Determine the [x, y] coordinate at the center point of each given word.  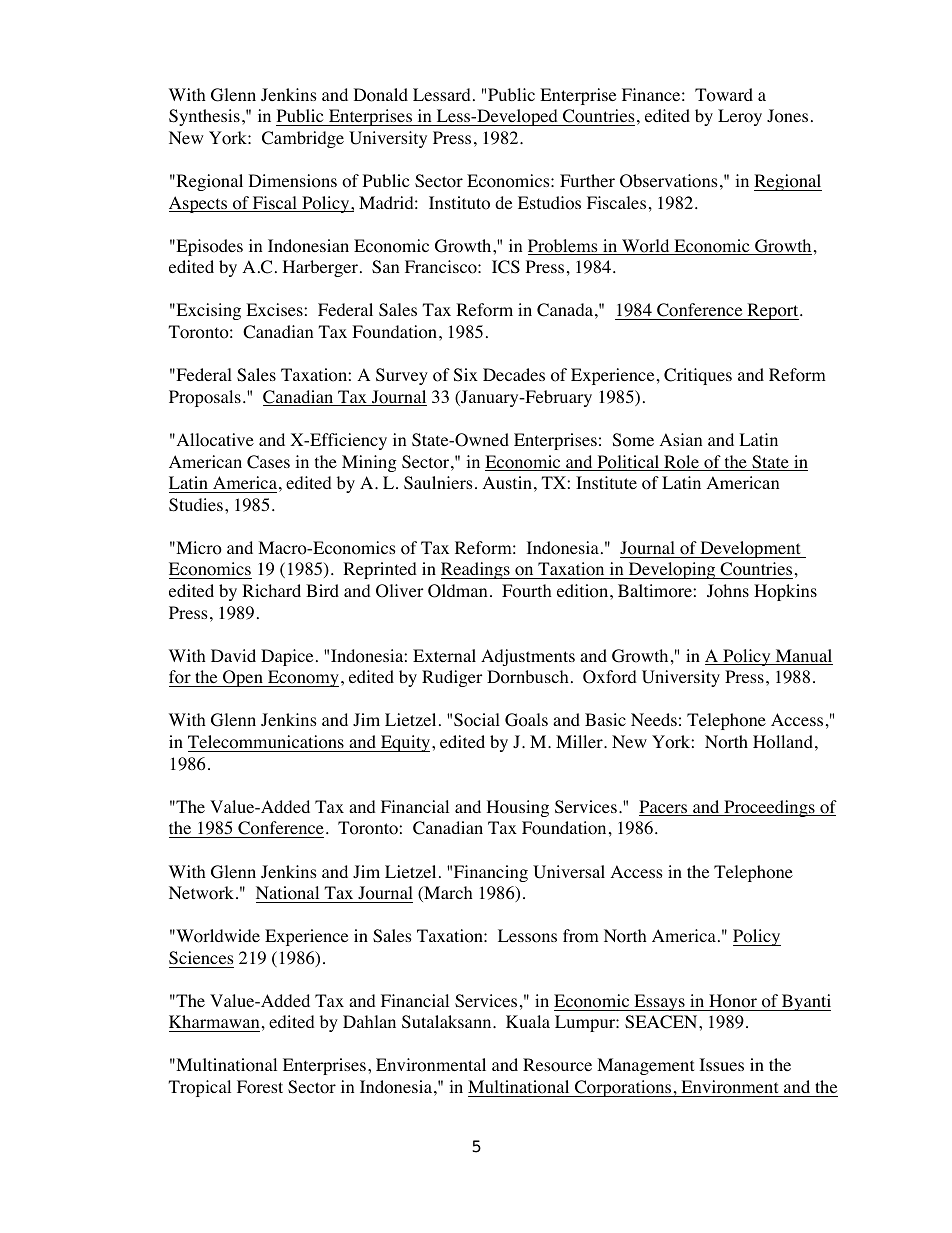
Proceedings [769, 808]
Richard [271, 590]
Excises [275, 309]
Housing [518, 808]
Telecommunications [266, 742]
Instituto [459, 203]
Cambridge [303, 139]
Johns [728, 591]
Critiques [698, 376]
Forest [260, 1087]
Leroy [740, 117]
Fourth [527, 591]
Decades [514, 374]
